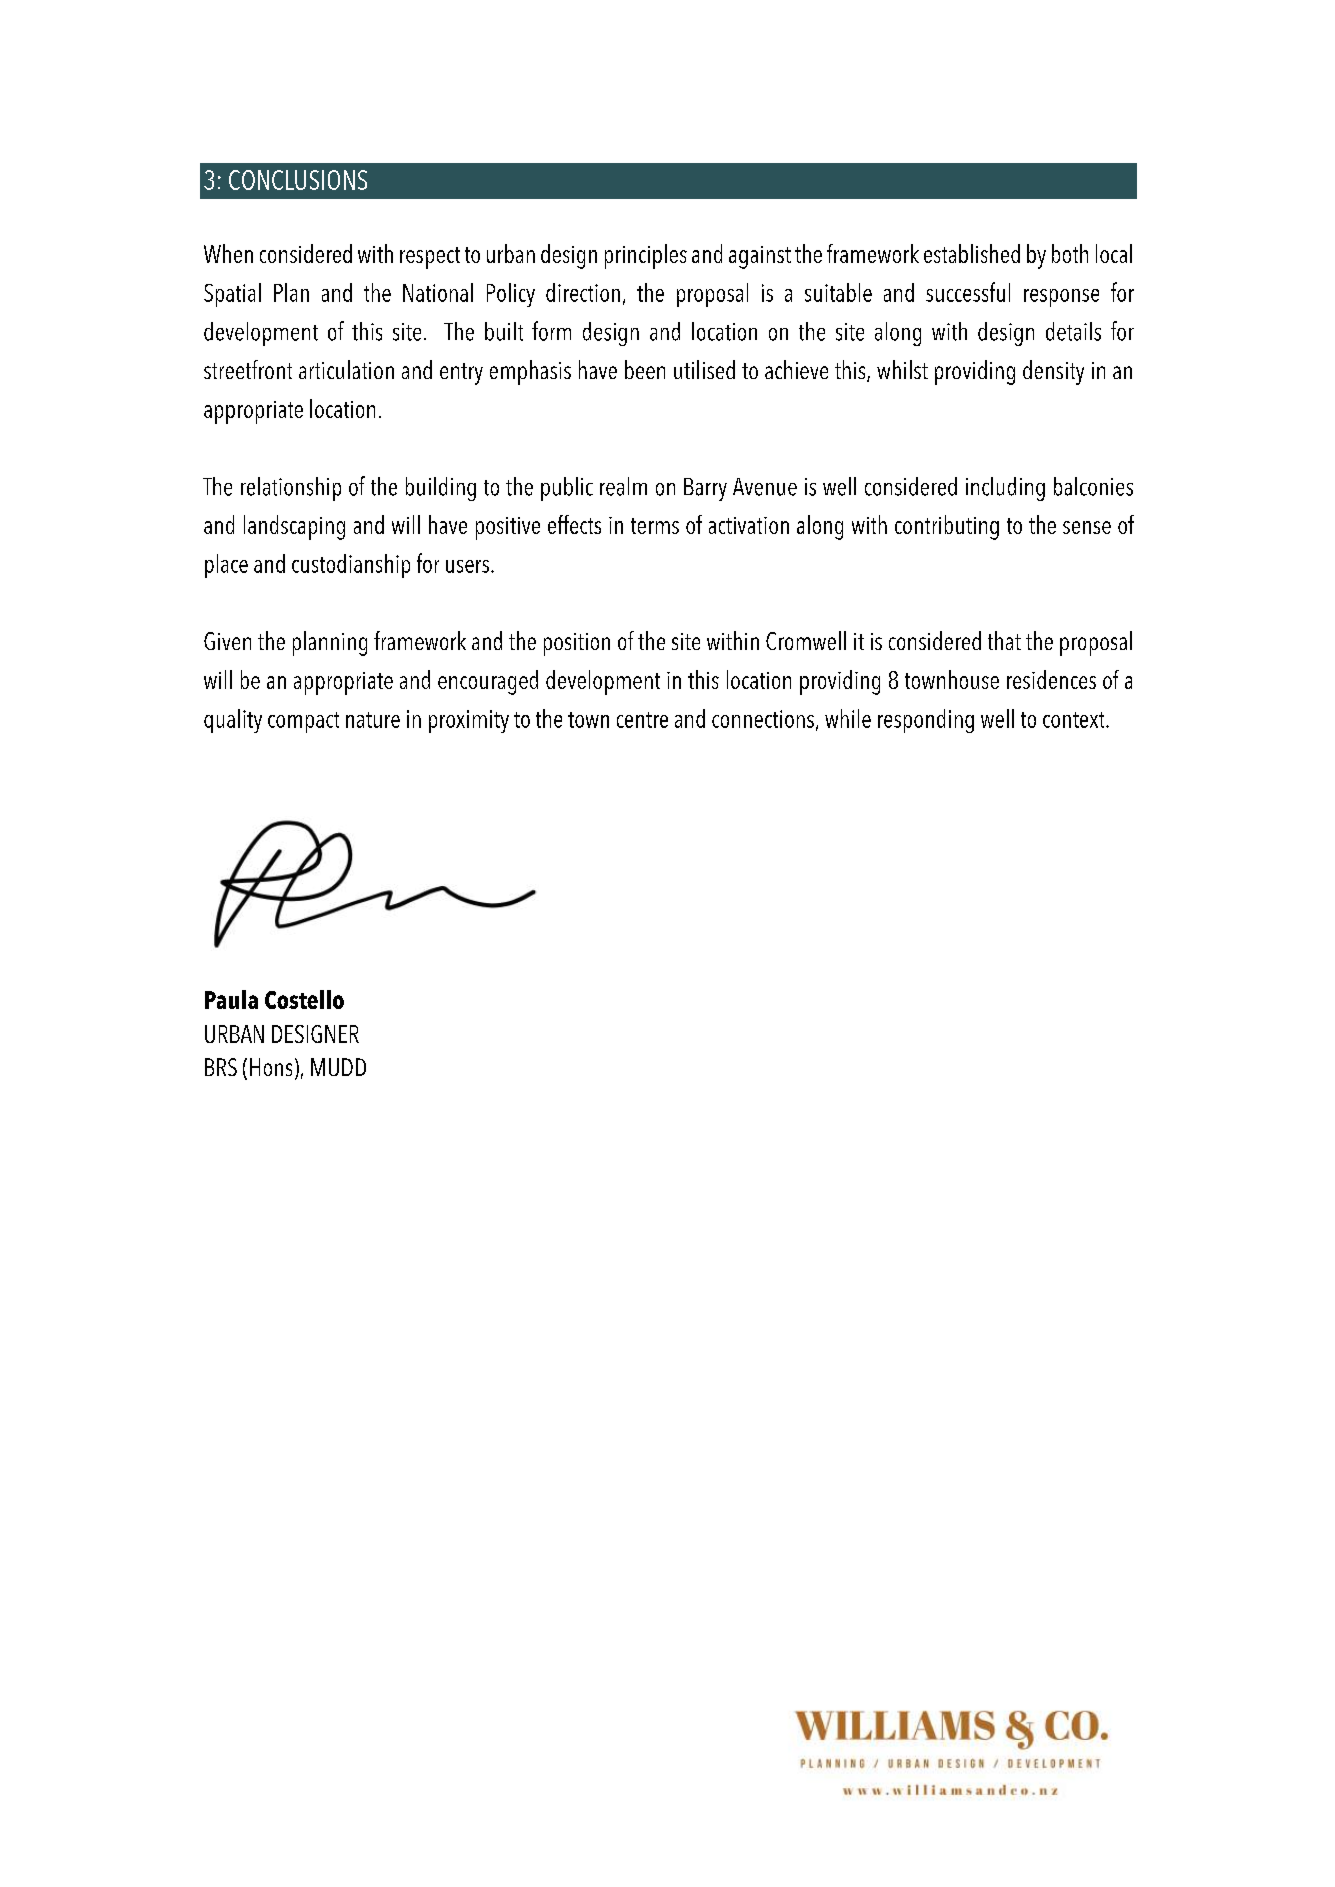 The height and width of the document is (1887, 1335). I want to click on Given, so click(227, 641).
